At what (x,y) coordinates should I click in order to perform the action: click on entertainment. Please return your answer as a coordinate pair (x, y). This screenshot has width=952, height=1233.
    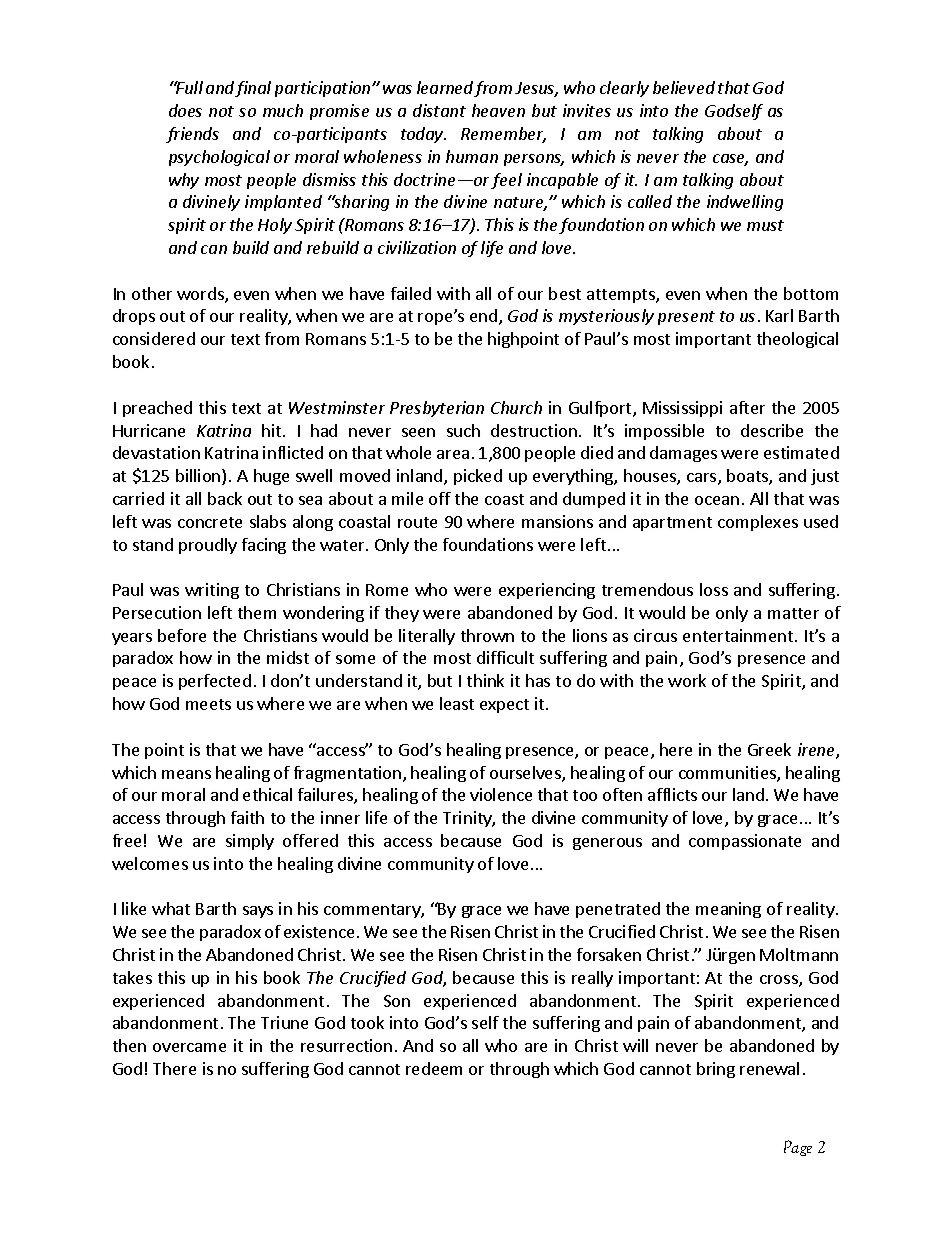
    Looking at the image, I should click on (738, 635).
